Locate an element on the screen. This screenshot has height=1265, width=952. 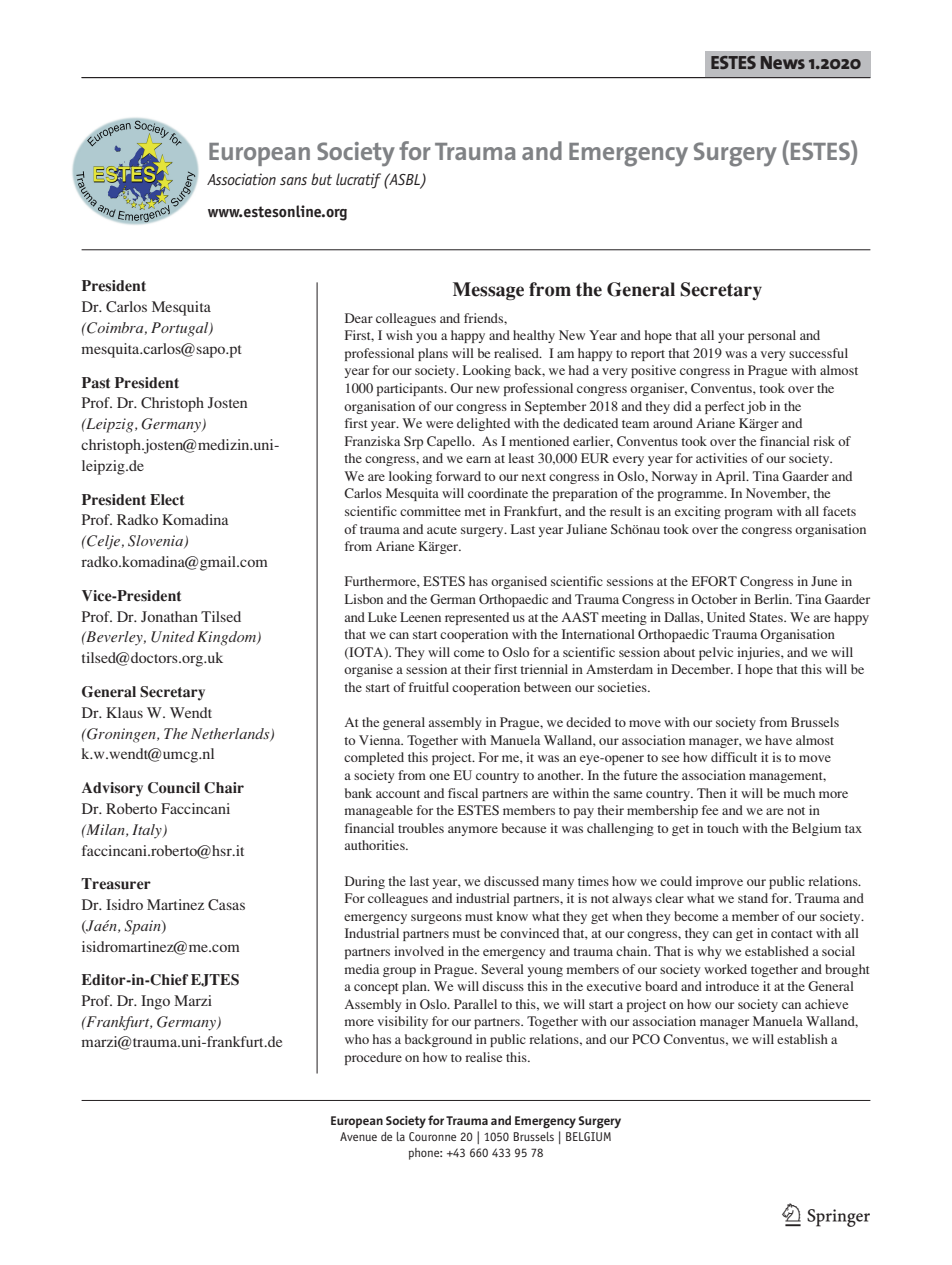
sans is located at coordinates (293, 181).
